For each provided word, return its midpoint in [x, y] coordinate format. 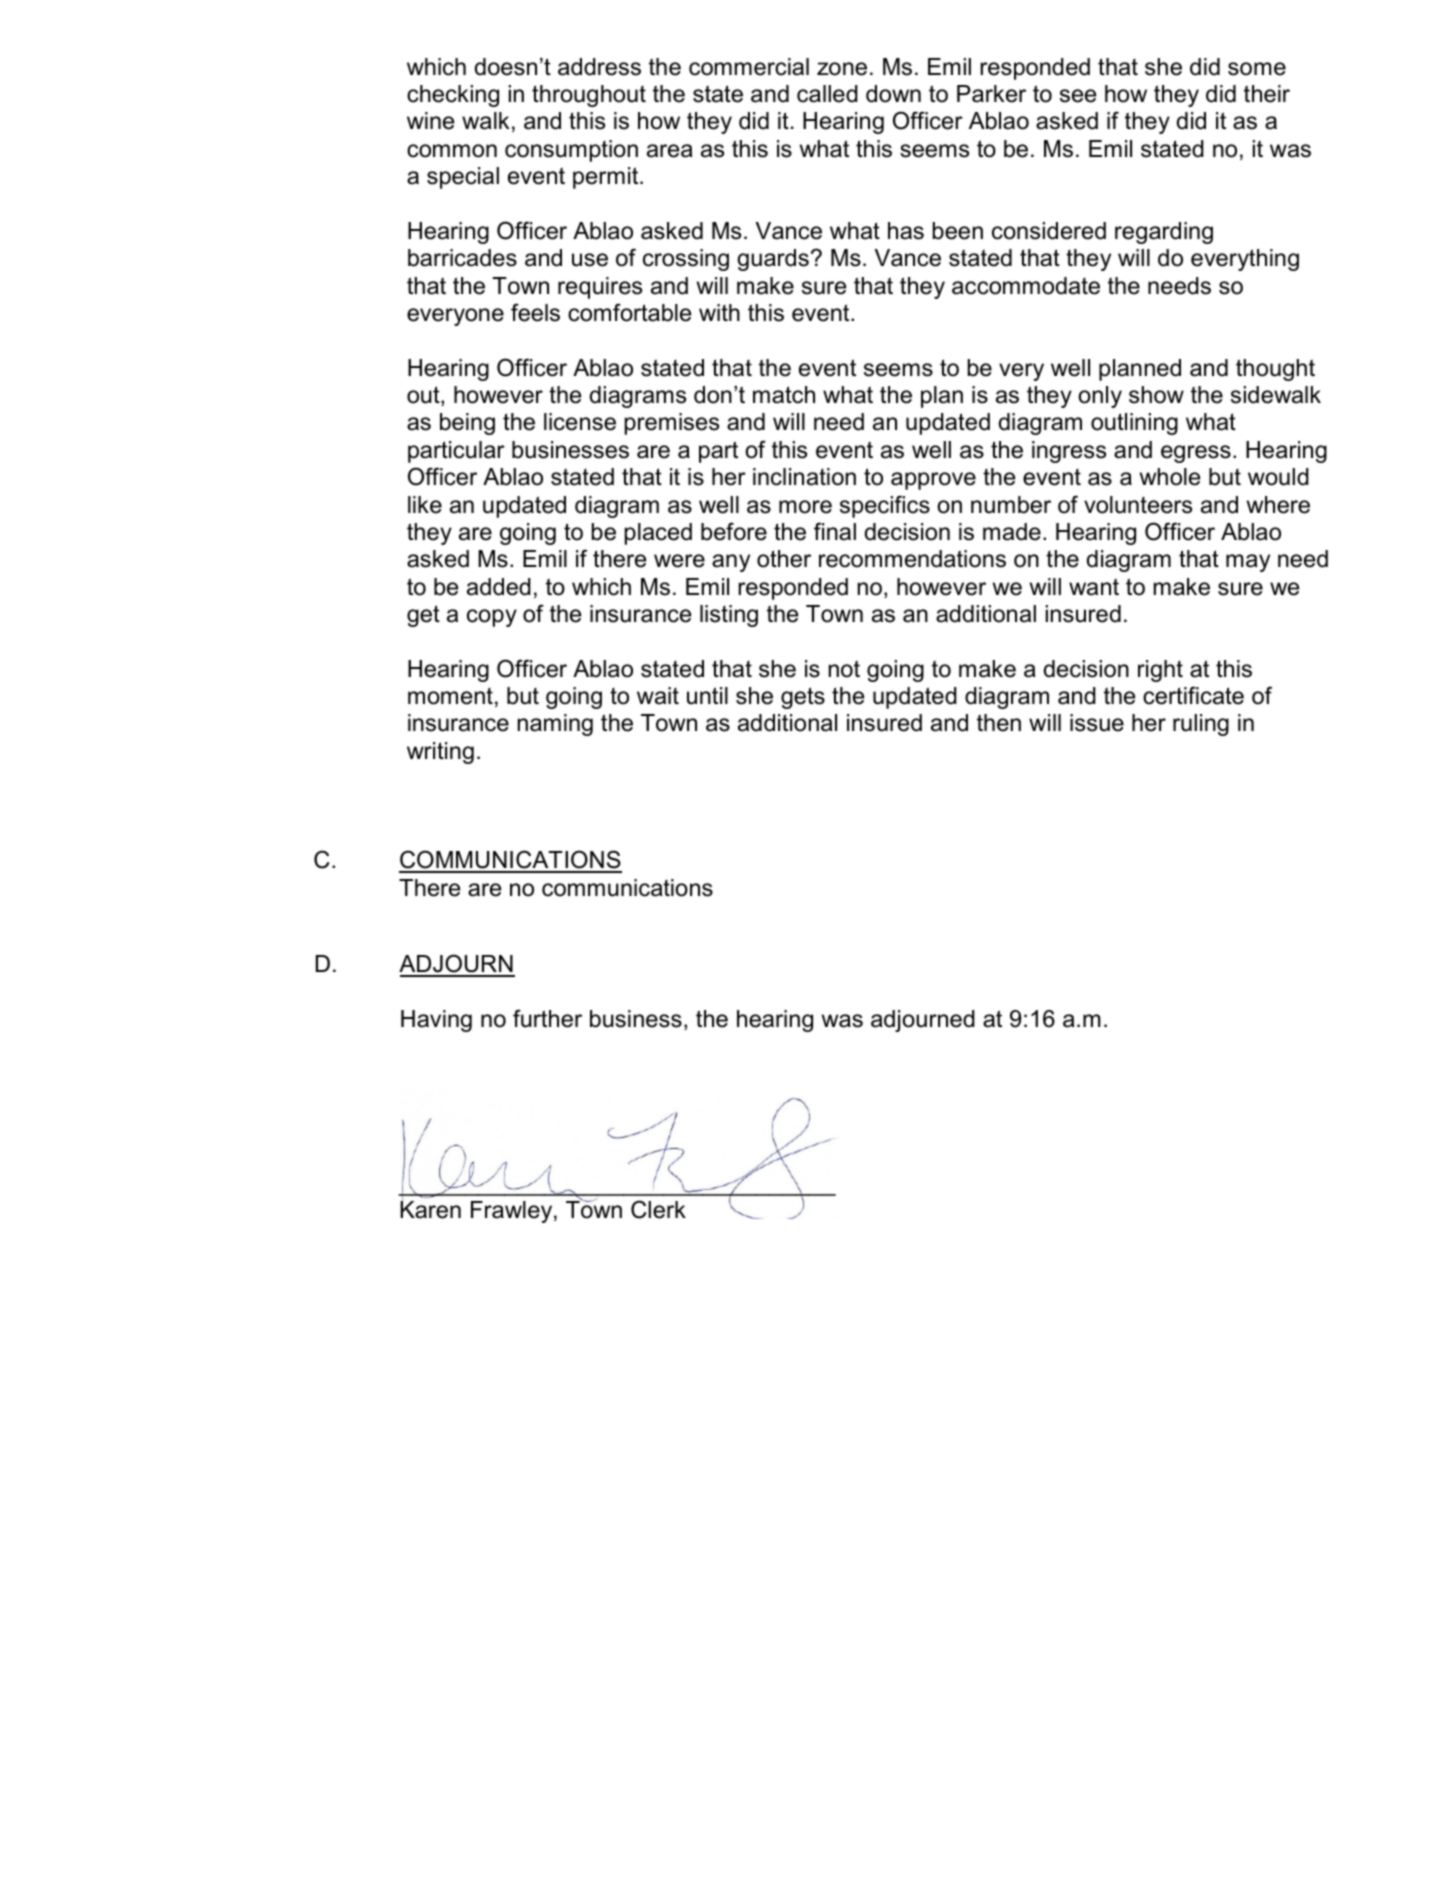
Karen [430, 1209]
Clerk [658, 1209]
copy [492, 618]
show [1156, 395]
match [784, 395]
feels [535, 312]
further [547, 1018]
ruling [1201, 725]
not [844, 669]
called [827, 94]
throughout [589, 96]
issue [1097, 723]
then [999, 723]
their [1267, 94]
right [1160, 671]
